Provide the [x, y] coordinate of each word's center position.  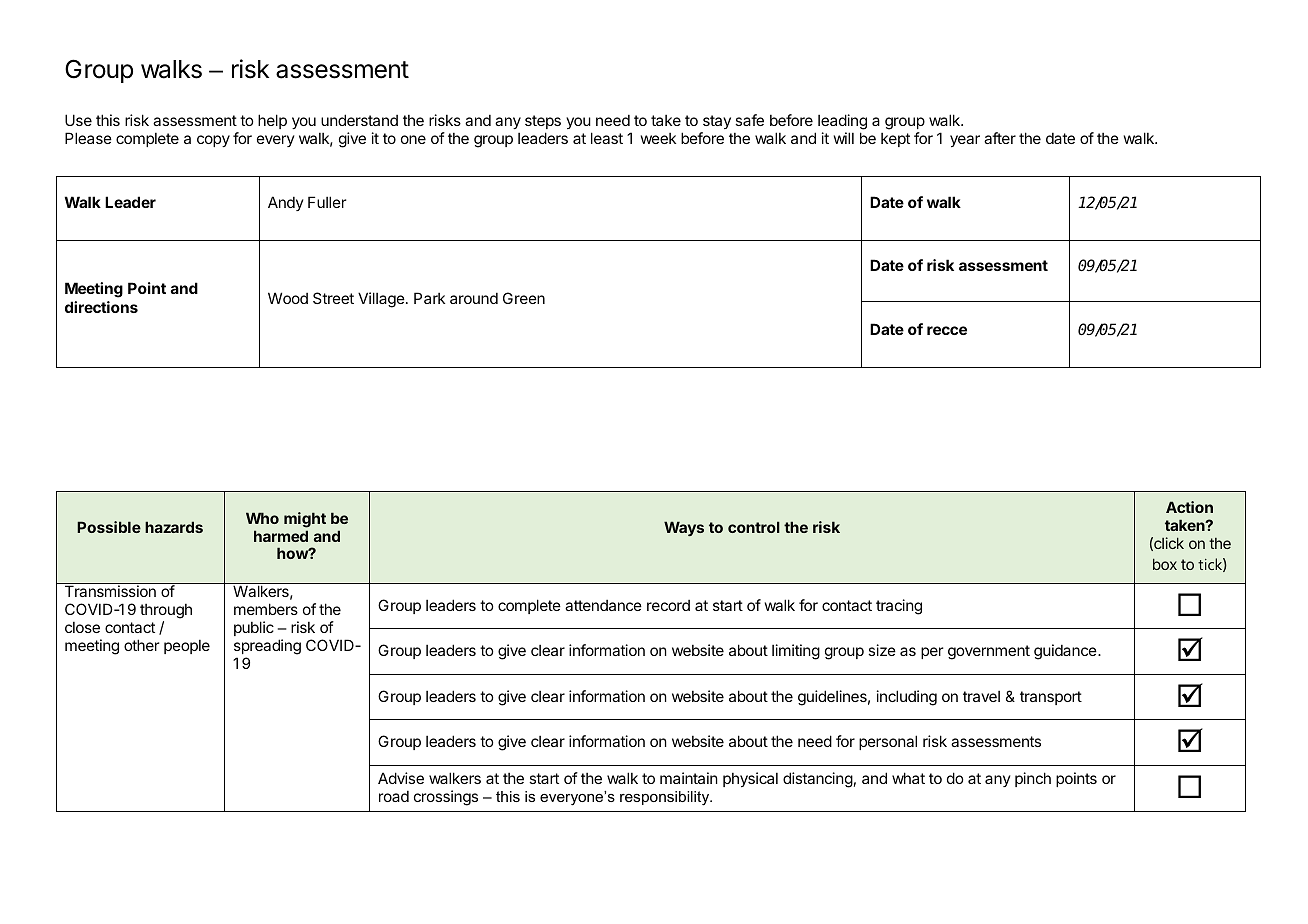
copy [213, 141]
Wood [288, 298]
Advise [401, 778]
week [658, 138]
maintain [689, 778]
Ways [684, 528]
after [1000, 138]
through [166, 613]
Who [262, 518]
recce [947, 330]
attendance [603, 605]
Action [1189, 507]
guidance [1066, 652]
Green [524, 298]
